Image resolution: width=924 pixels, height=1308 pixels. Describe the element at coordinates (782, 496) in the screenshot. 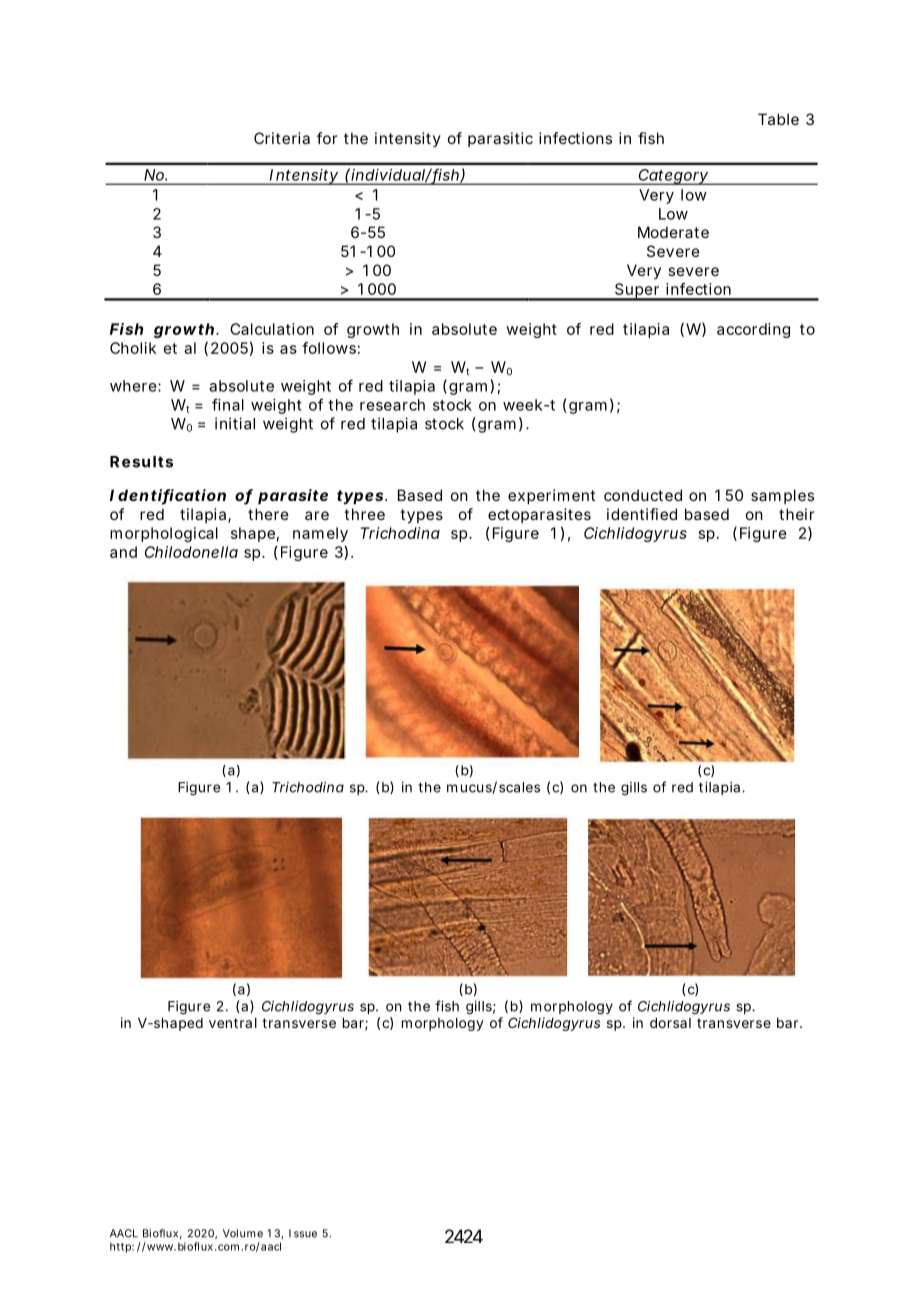

I see `samples` at that location.
